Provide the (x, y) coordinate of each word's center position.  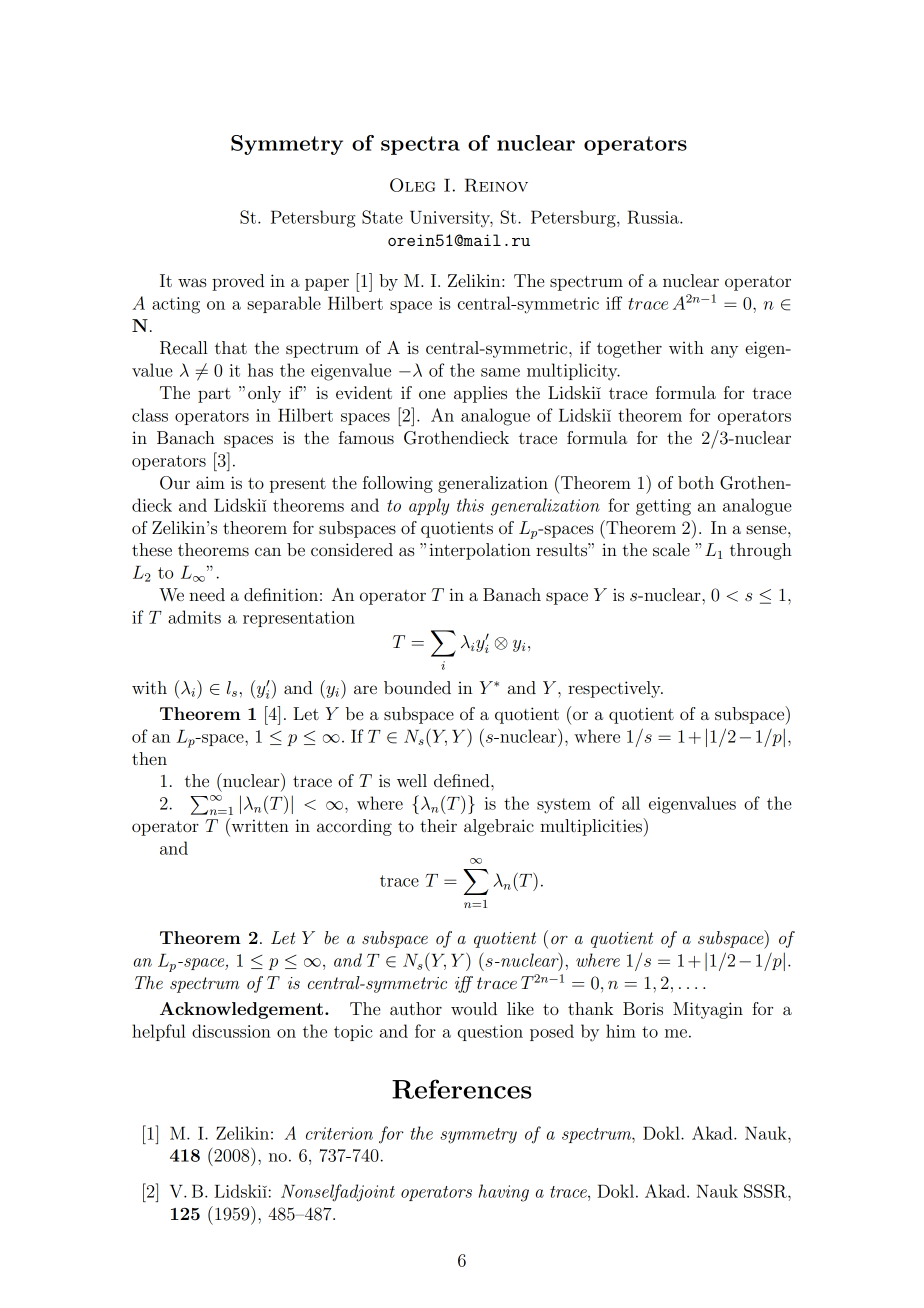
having (504, 1193)
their (438, 825)
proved (238, 282)
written (259, 825)
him (621, 1031)
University (451, 219)
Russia (654, 217)
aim (210, 482)
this (470, 505)
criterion (339, 1133)
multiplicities (592, 827)
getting (663, 507)
